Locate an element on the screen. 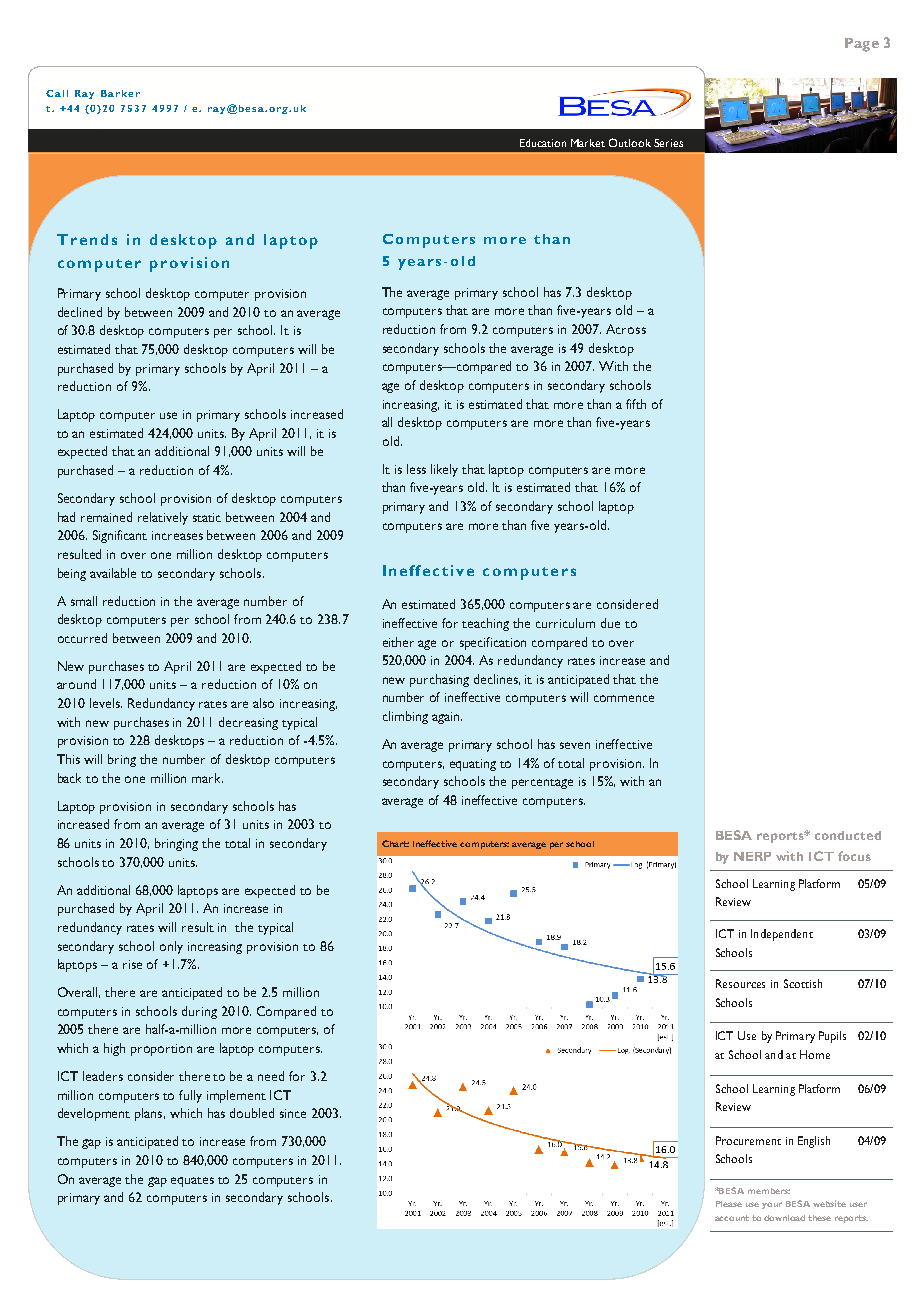  equates is located at coordinates (192, 1182).
